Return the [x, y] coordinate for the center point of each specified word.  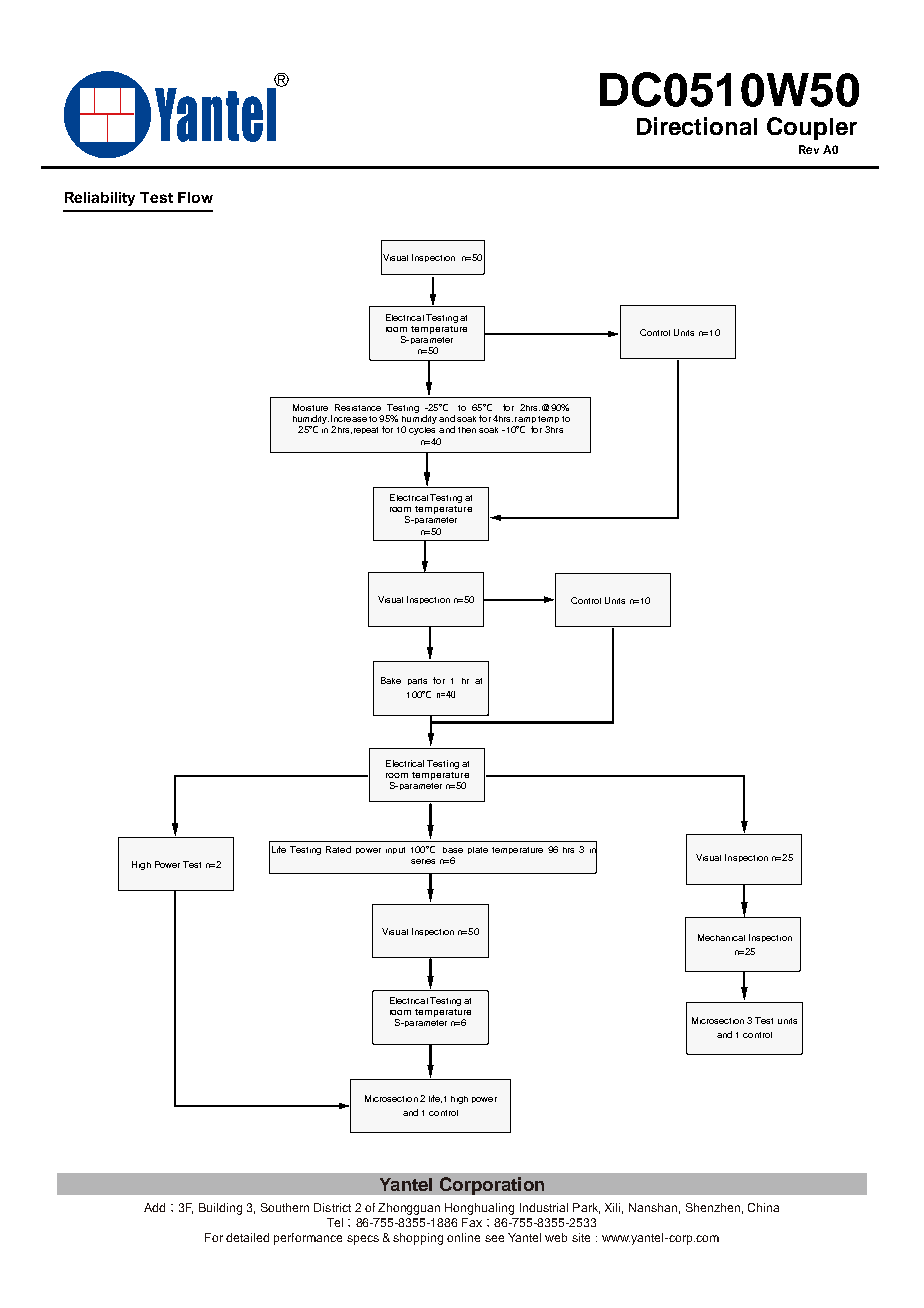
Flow [195, 197]
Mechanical [721, 937]
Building [220, 1209]
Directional [697, 126]
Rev [809, 149]
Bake [391, 680]
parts [417, 681]
